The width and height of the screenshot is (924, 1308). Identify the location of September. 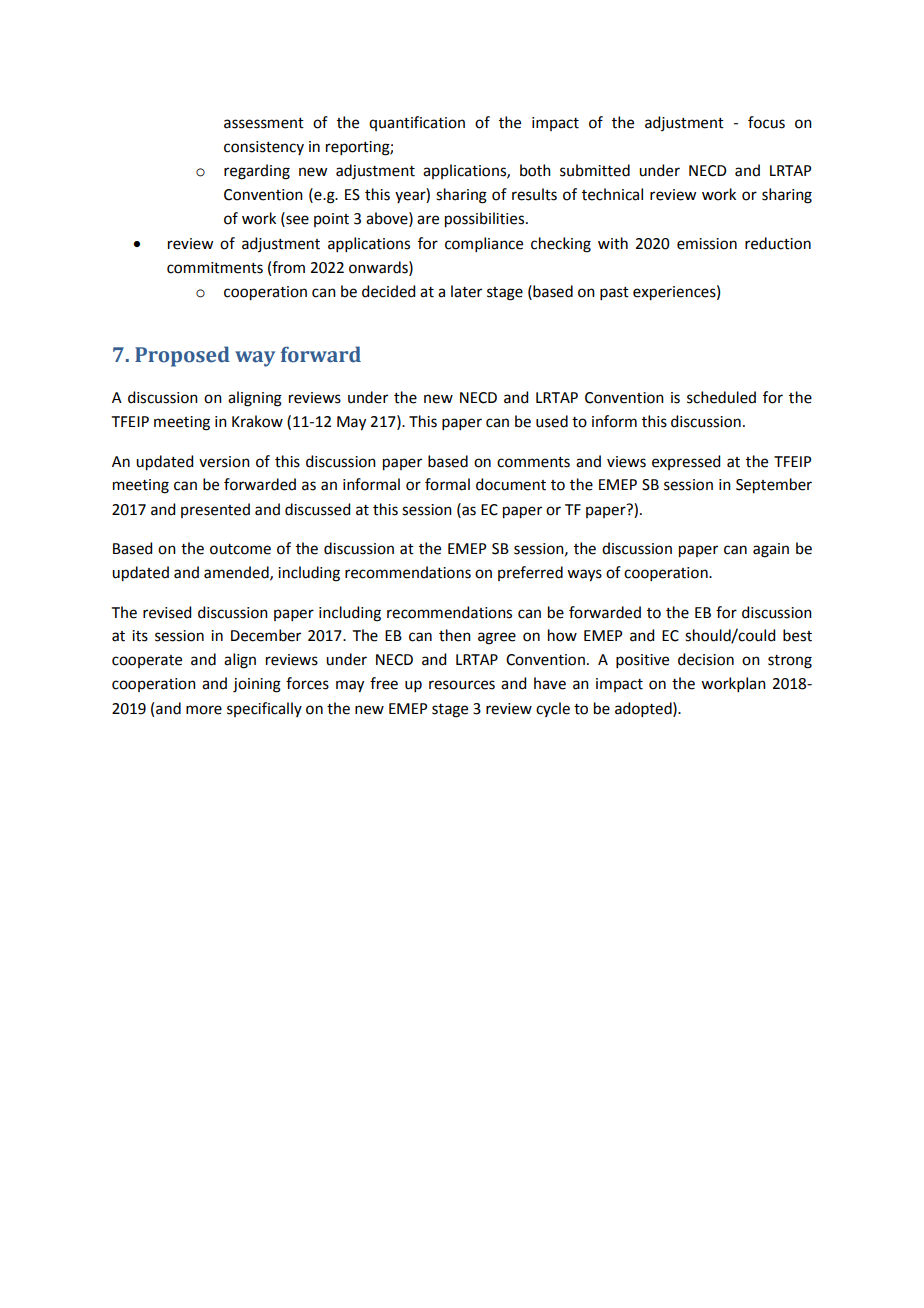
(774, 486).
